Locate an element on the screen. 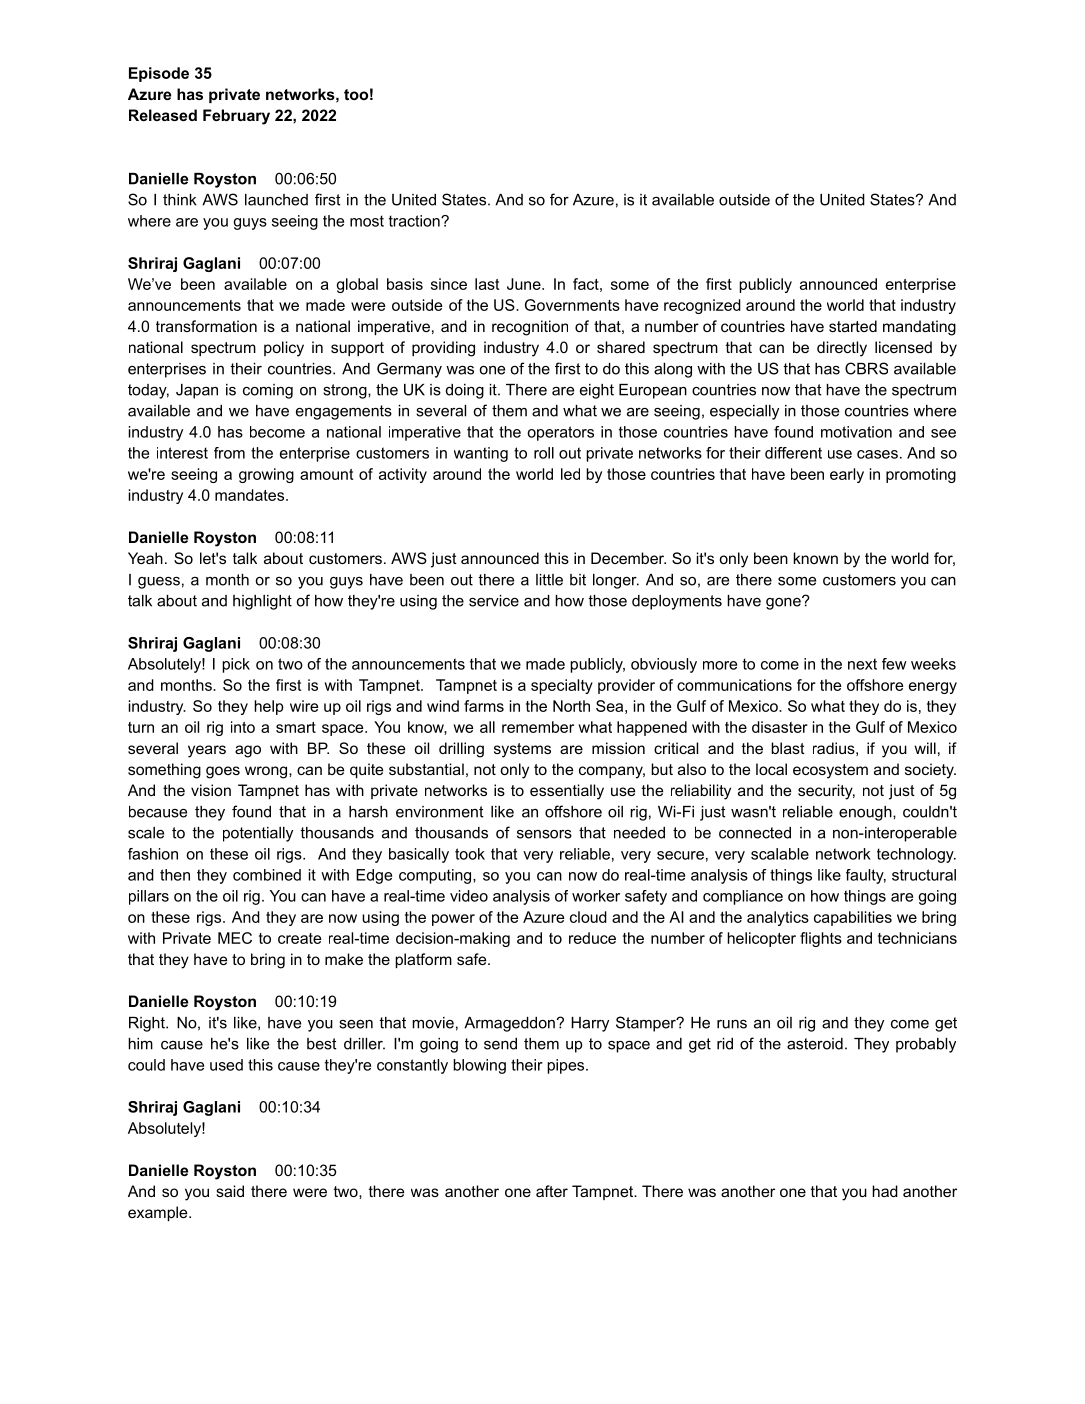 The height and width of the screenshot is (1404, 1085). started is located at coordinates (853, 326).
